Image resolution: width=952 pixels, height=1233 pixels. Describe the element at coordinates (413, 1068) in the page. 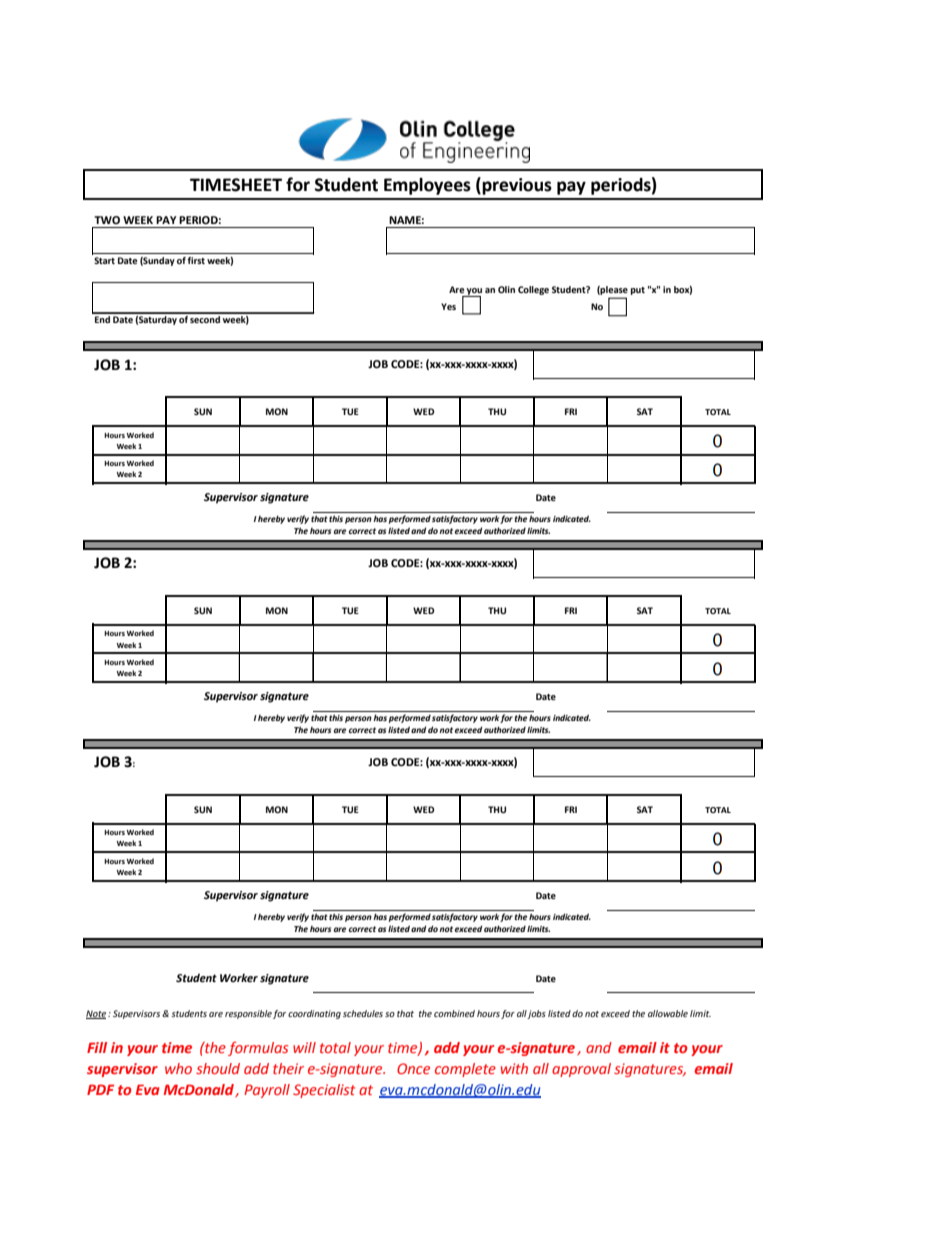

I see `Once` at that location.
